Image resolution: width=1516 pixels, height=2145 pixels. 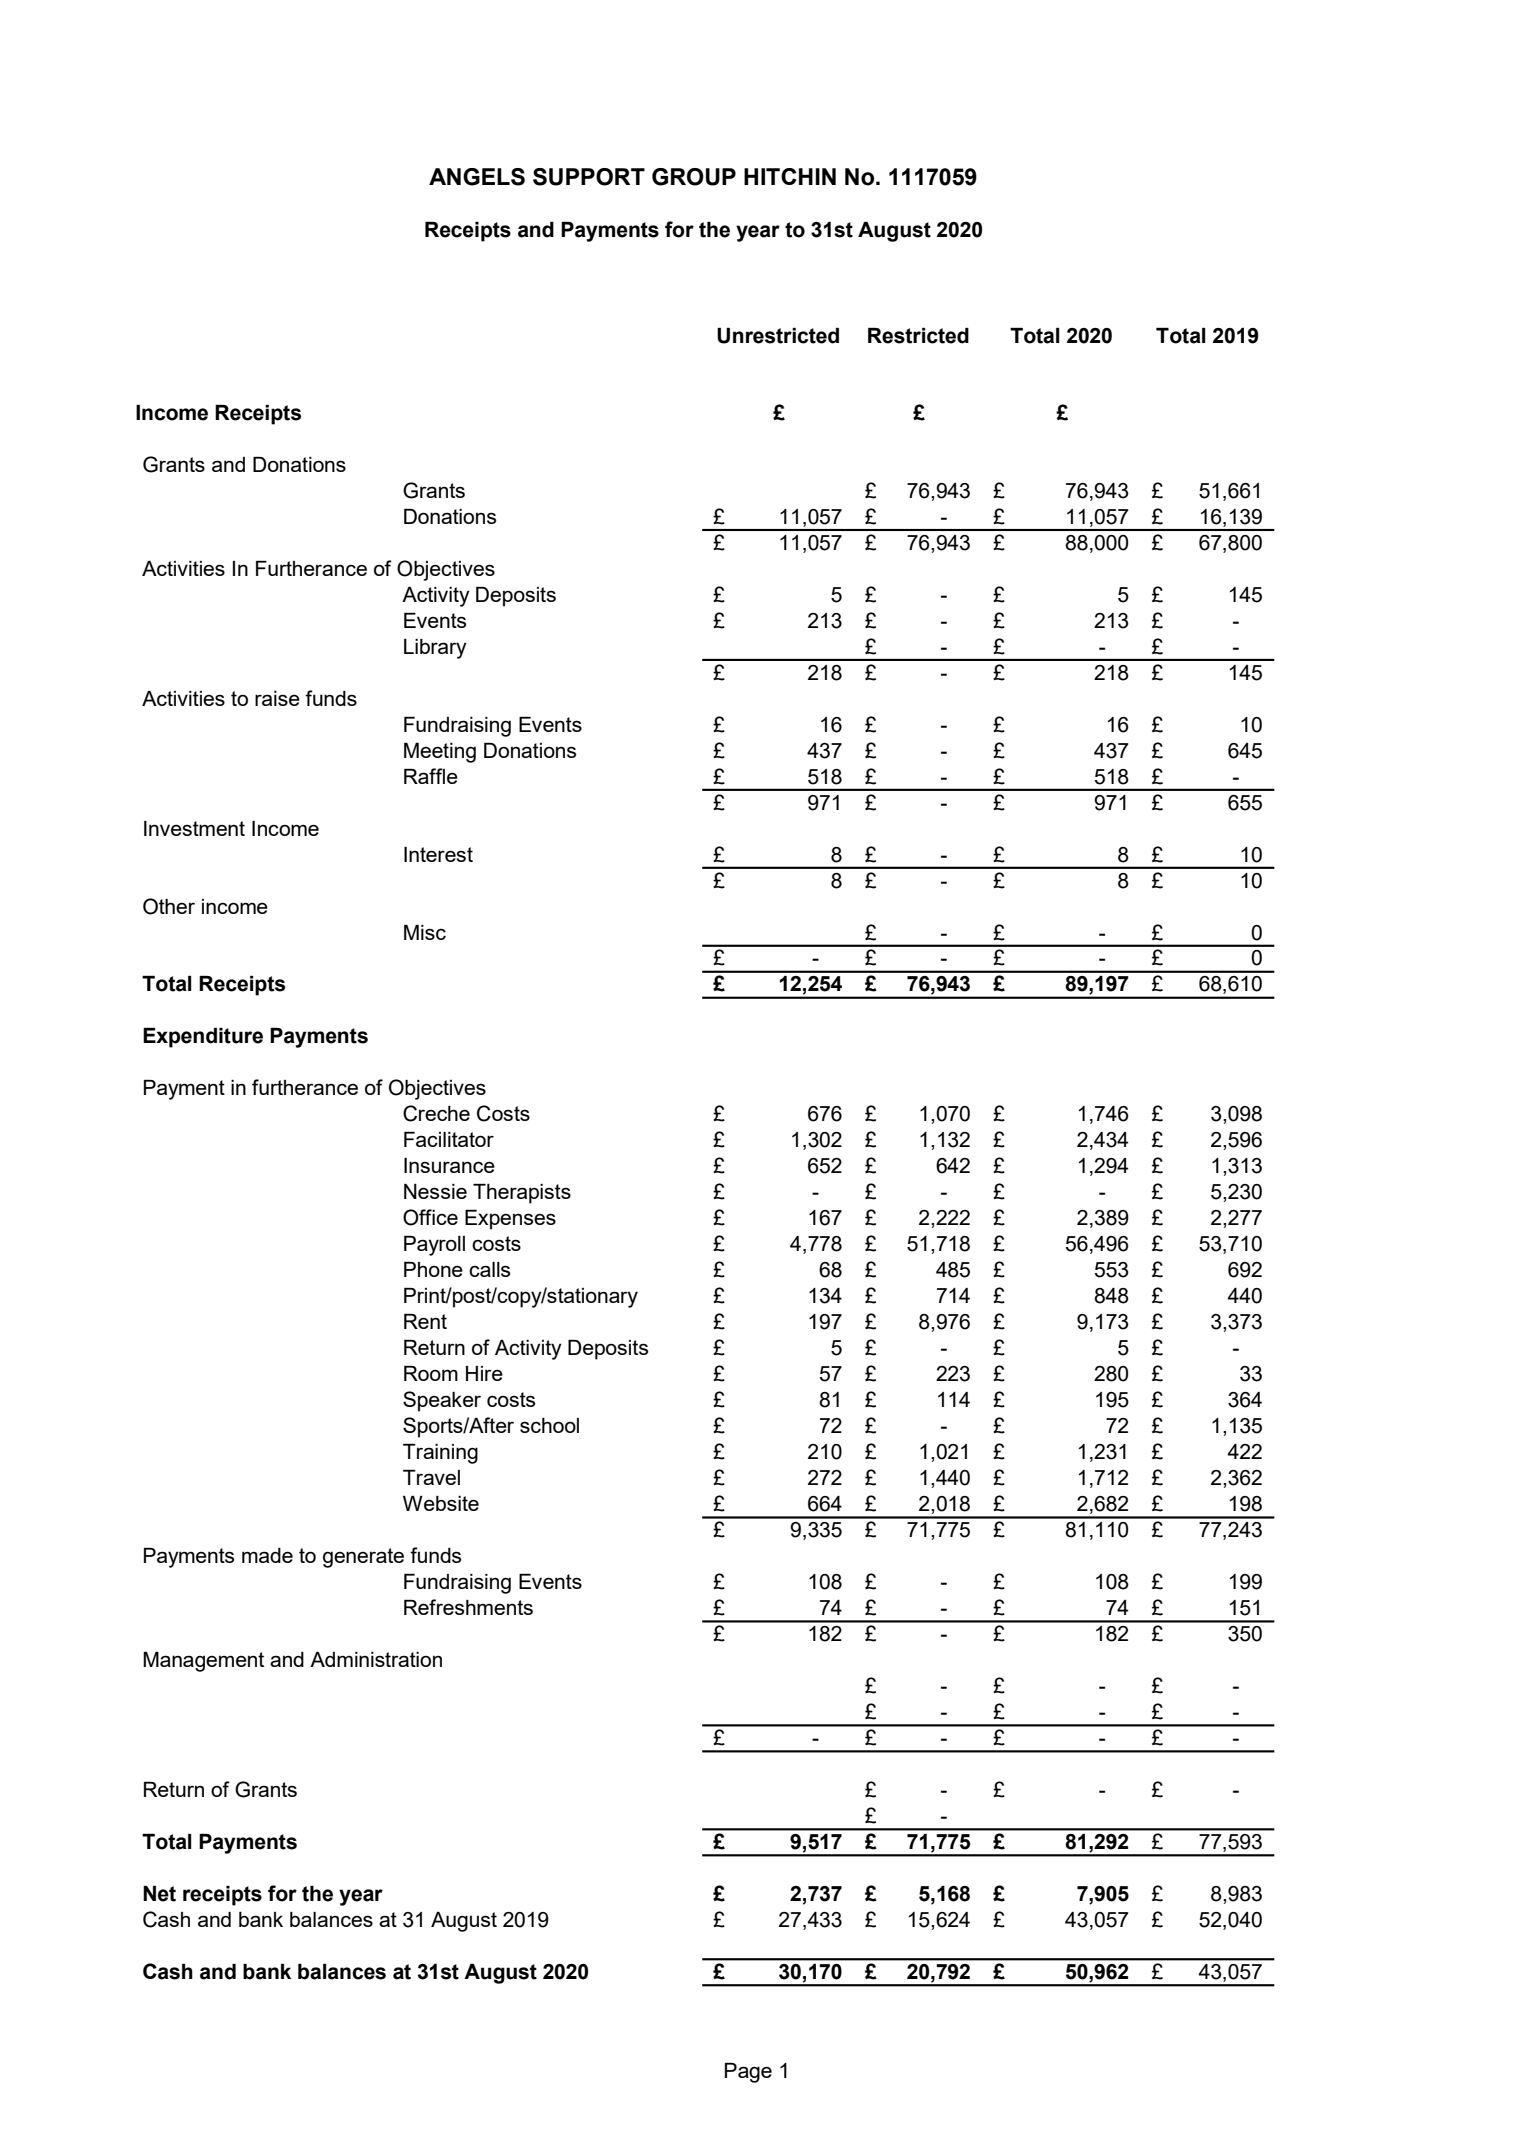 I want to click on SUPPORT, so click(x=589, y=177).
